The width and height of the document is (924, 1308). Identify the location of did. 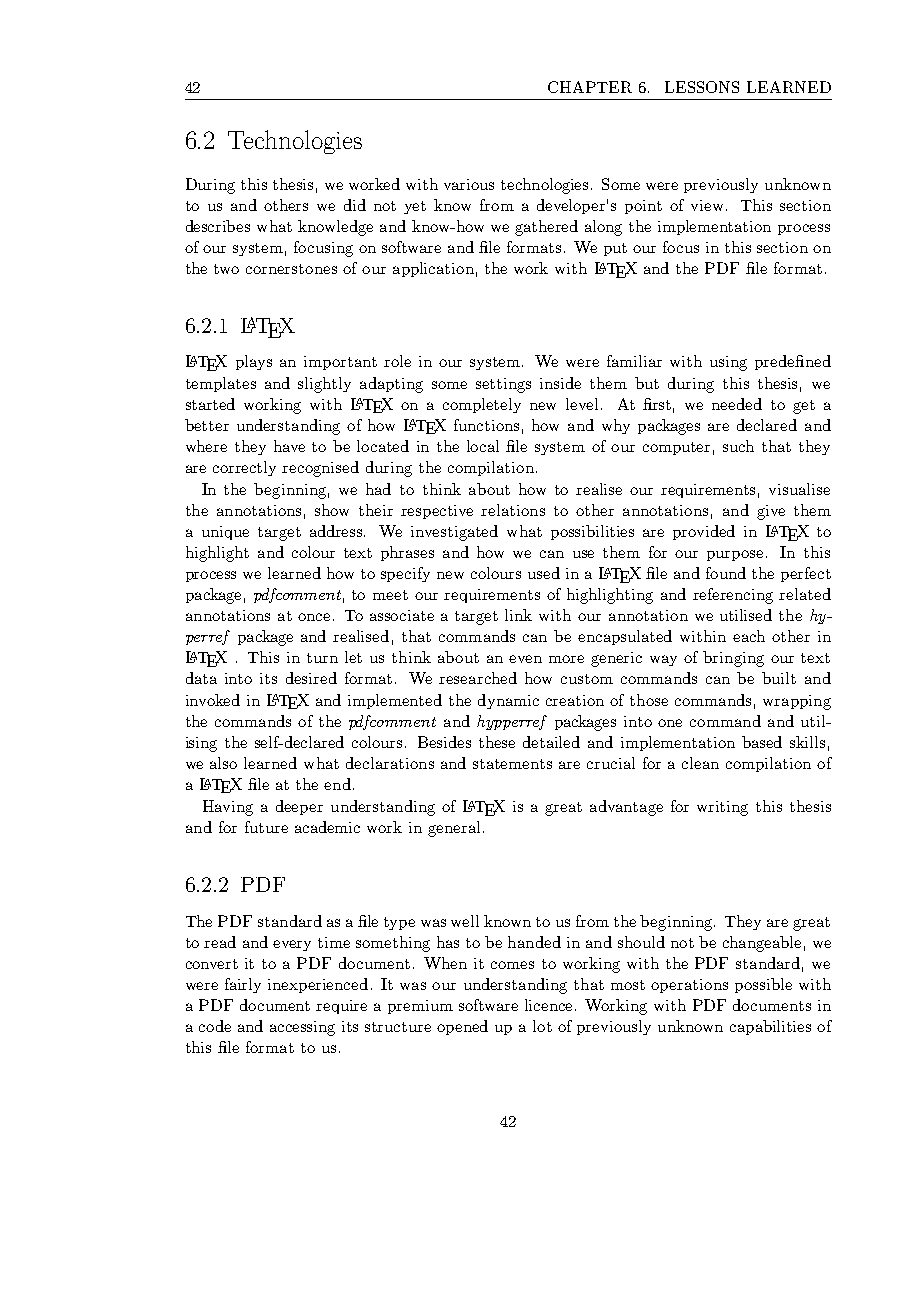
(355, 205).
